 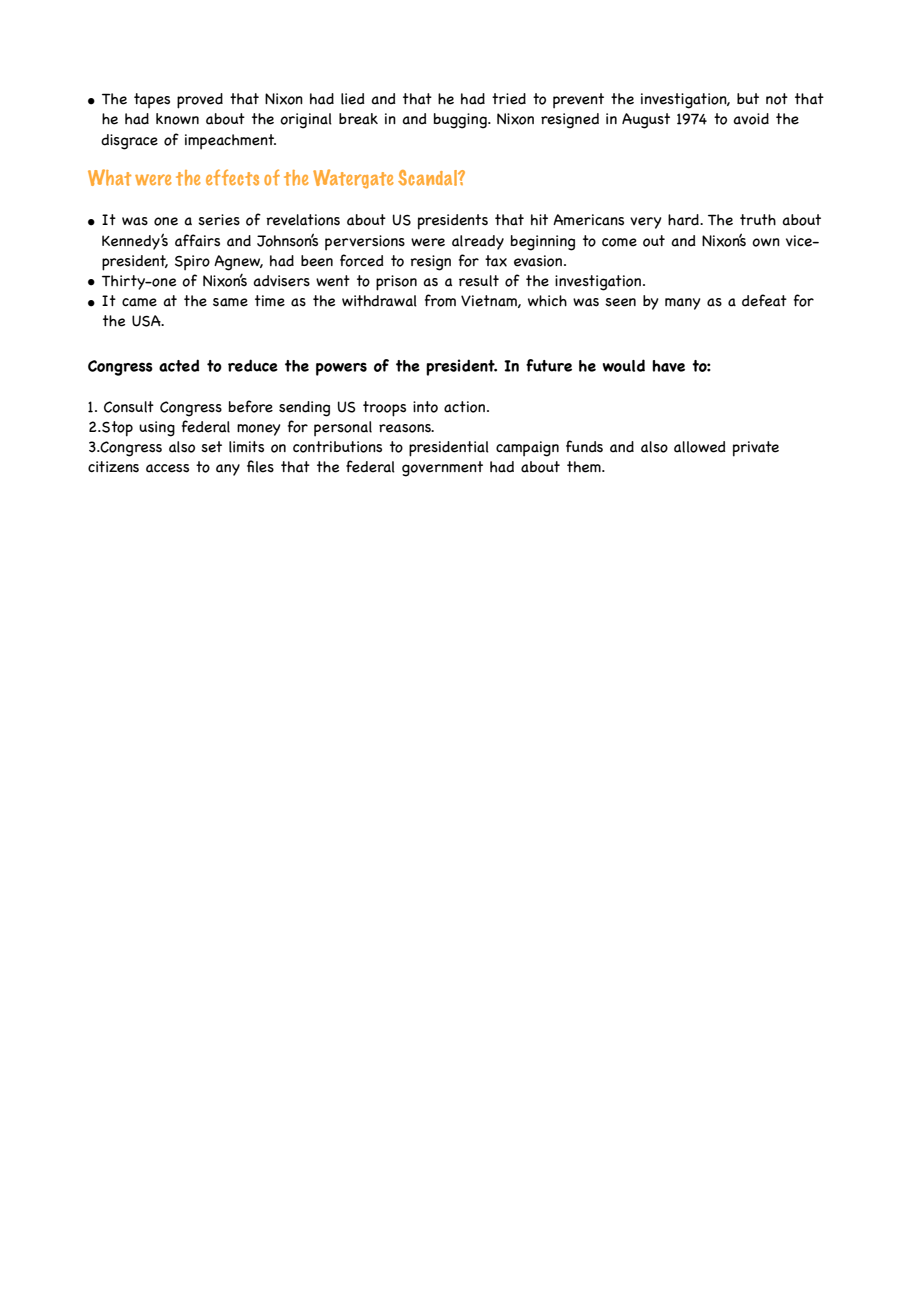 I want to click on hard, so click(x=684, y=220).
